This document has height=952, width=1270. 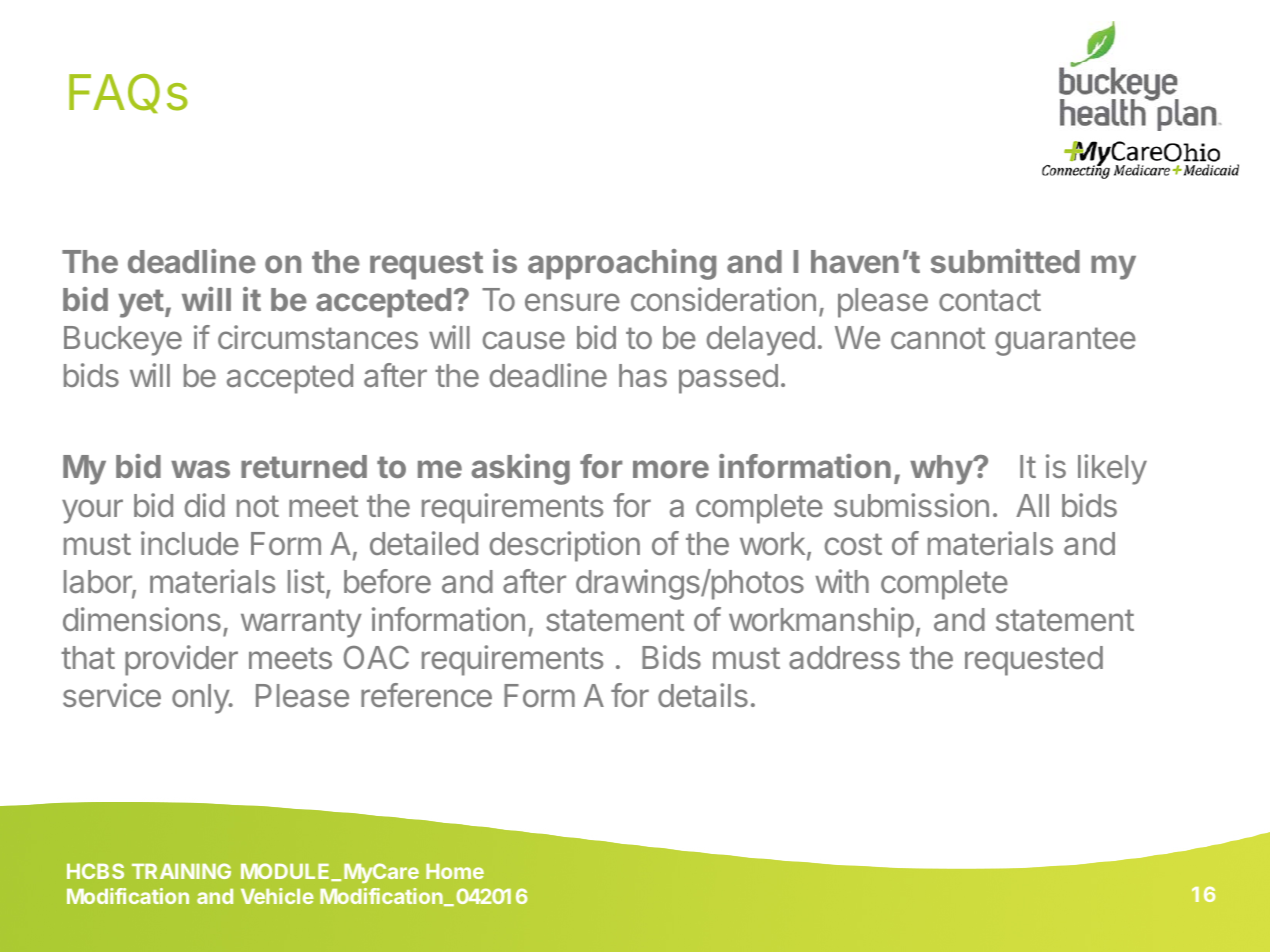 I want to click on approaching, so click(x=622, y=264).
